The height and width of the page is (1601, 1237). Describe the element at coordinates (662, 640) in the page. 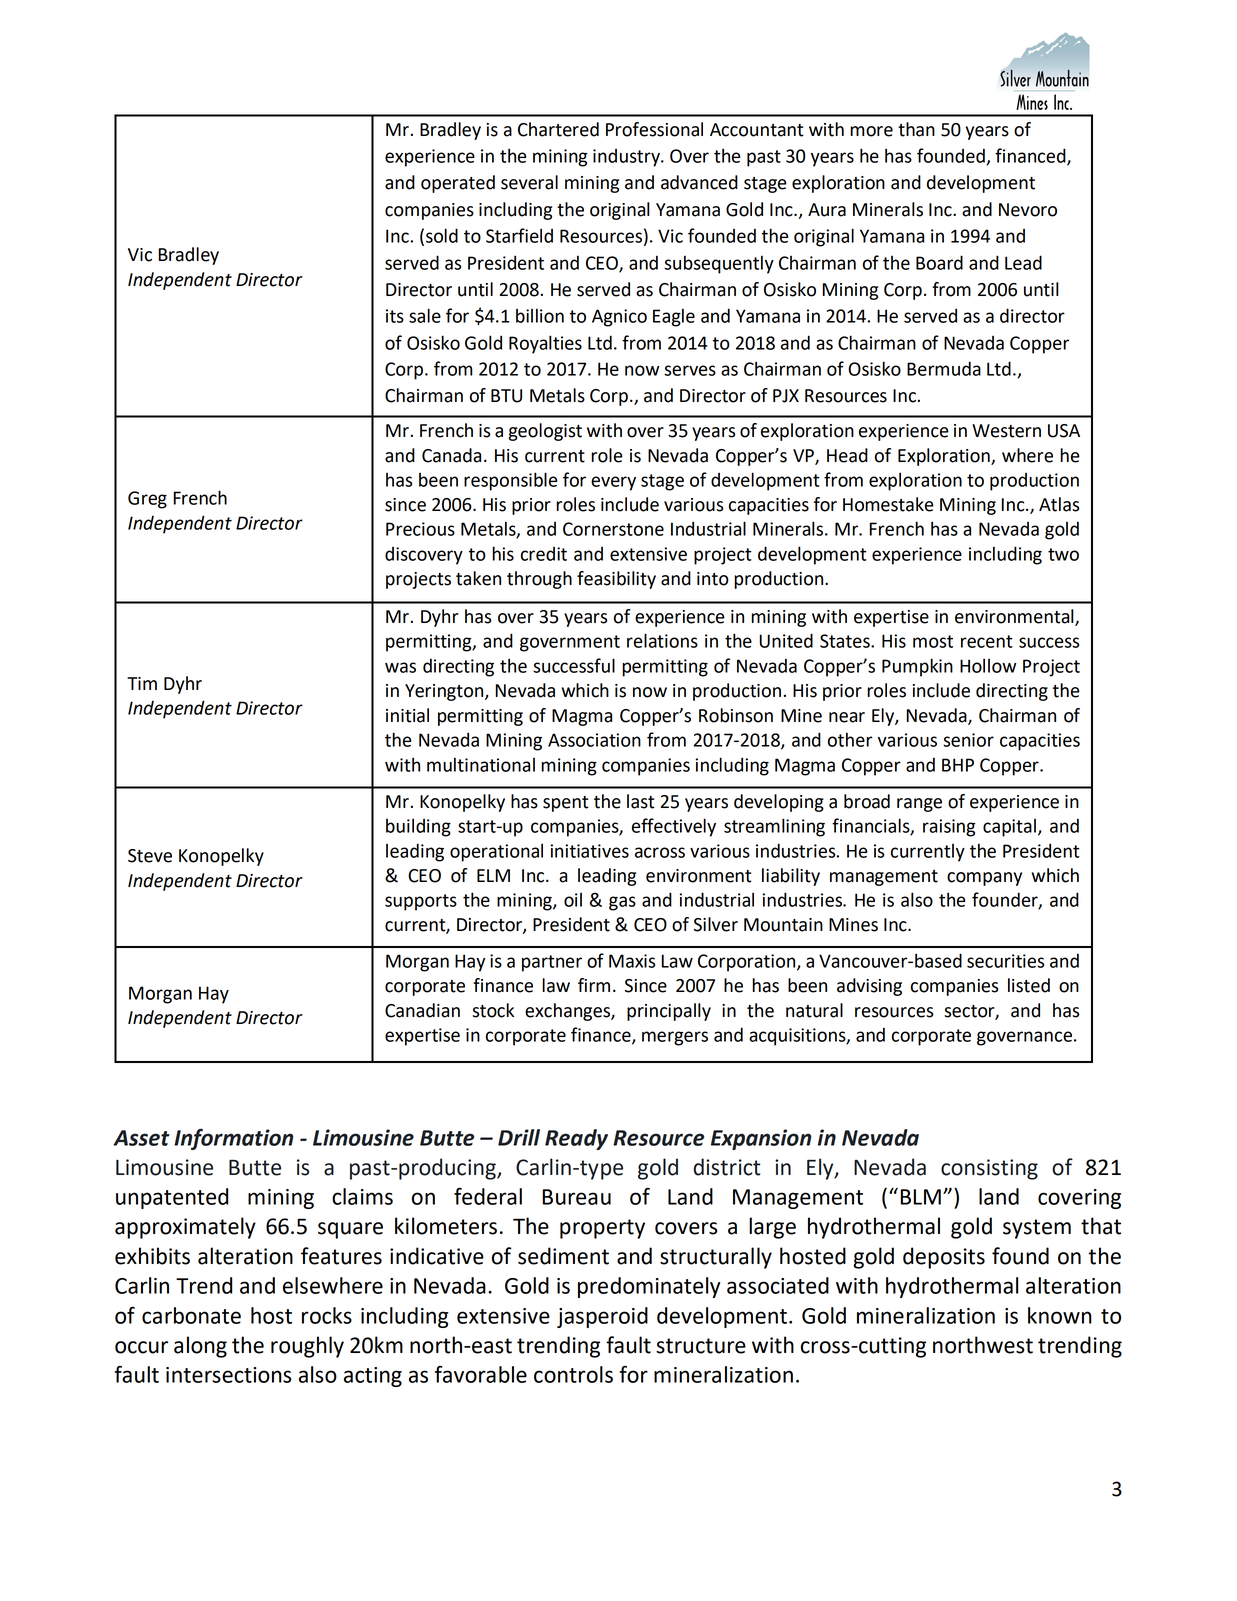

I see `relations` at that location.
